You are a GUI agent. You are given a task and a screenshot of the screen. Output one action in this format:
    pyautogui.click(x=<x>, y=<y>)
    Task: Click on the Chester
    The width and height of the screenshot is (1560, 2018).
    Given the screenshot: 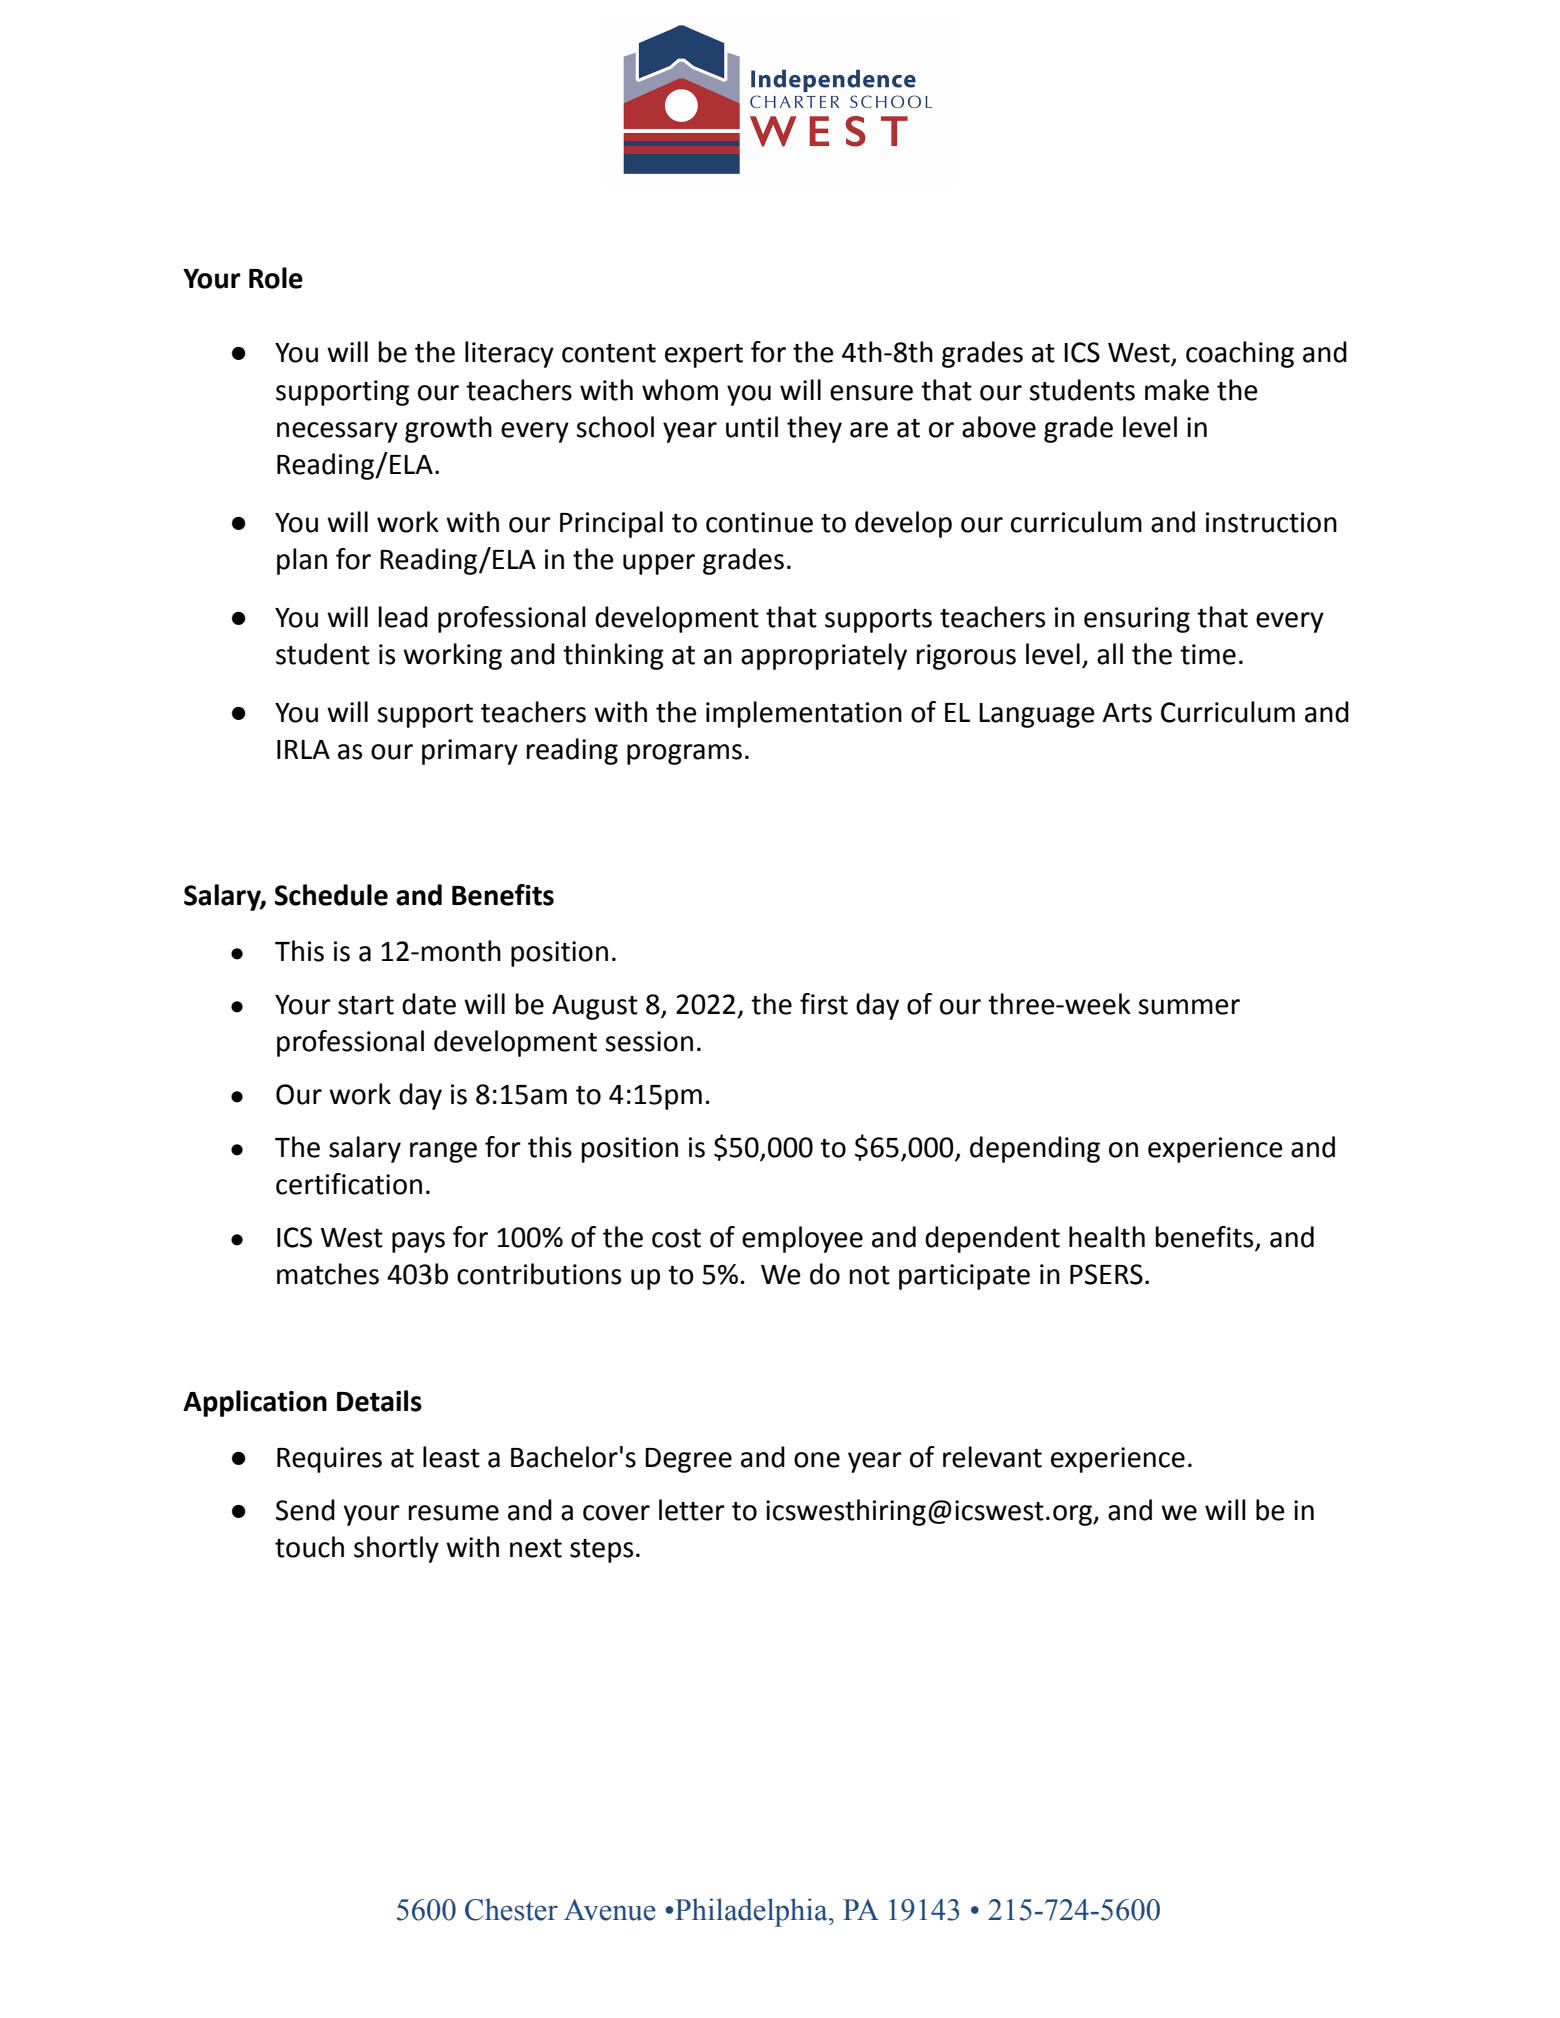 What is the action you would take?
    pyautogui.click(x=511, y=1909)
